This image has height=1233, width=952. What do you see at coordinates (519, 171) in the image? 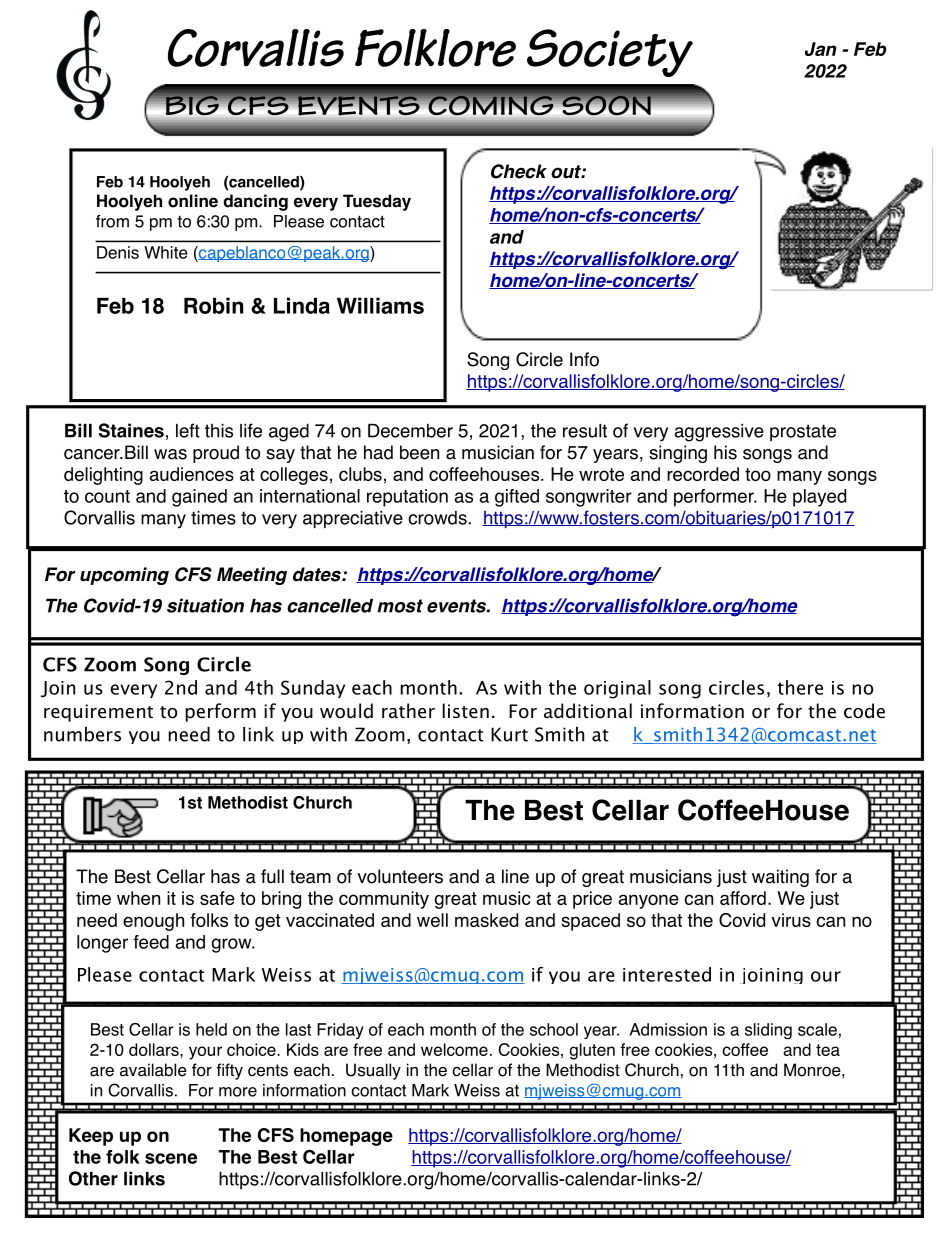
I see `Check` at bounding box center [519, 171].
